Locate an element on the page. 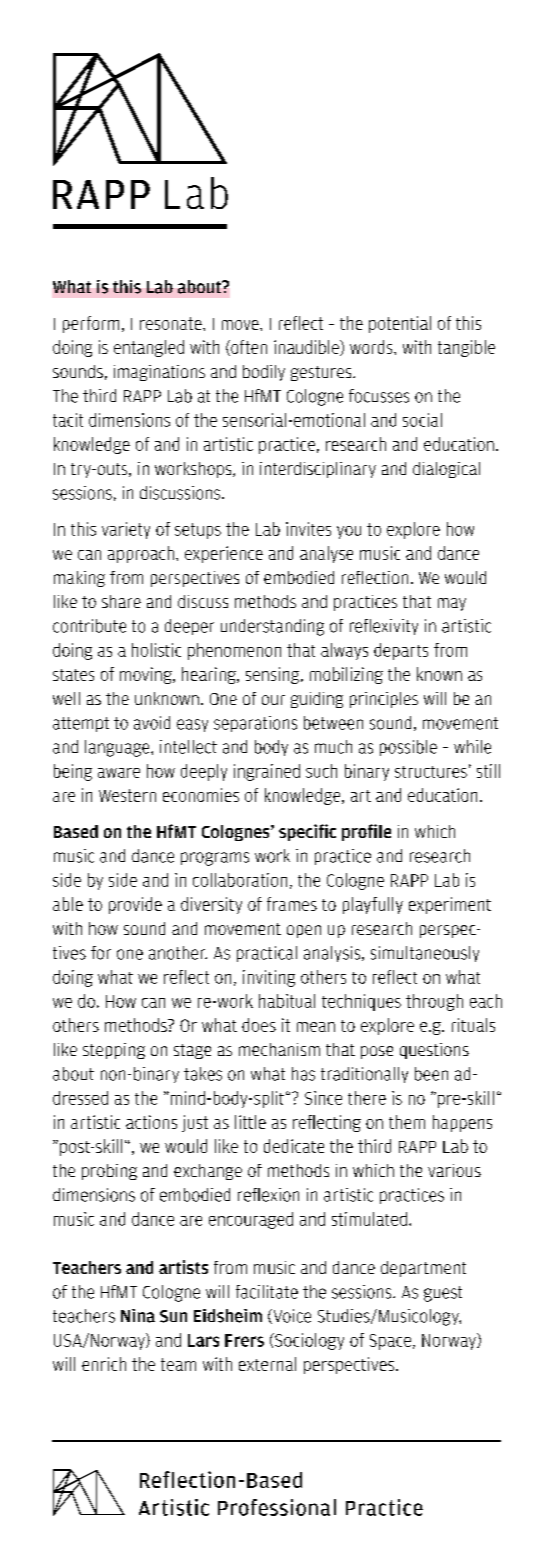  Voice is located at coordinates (291, 1316).
